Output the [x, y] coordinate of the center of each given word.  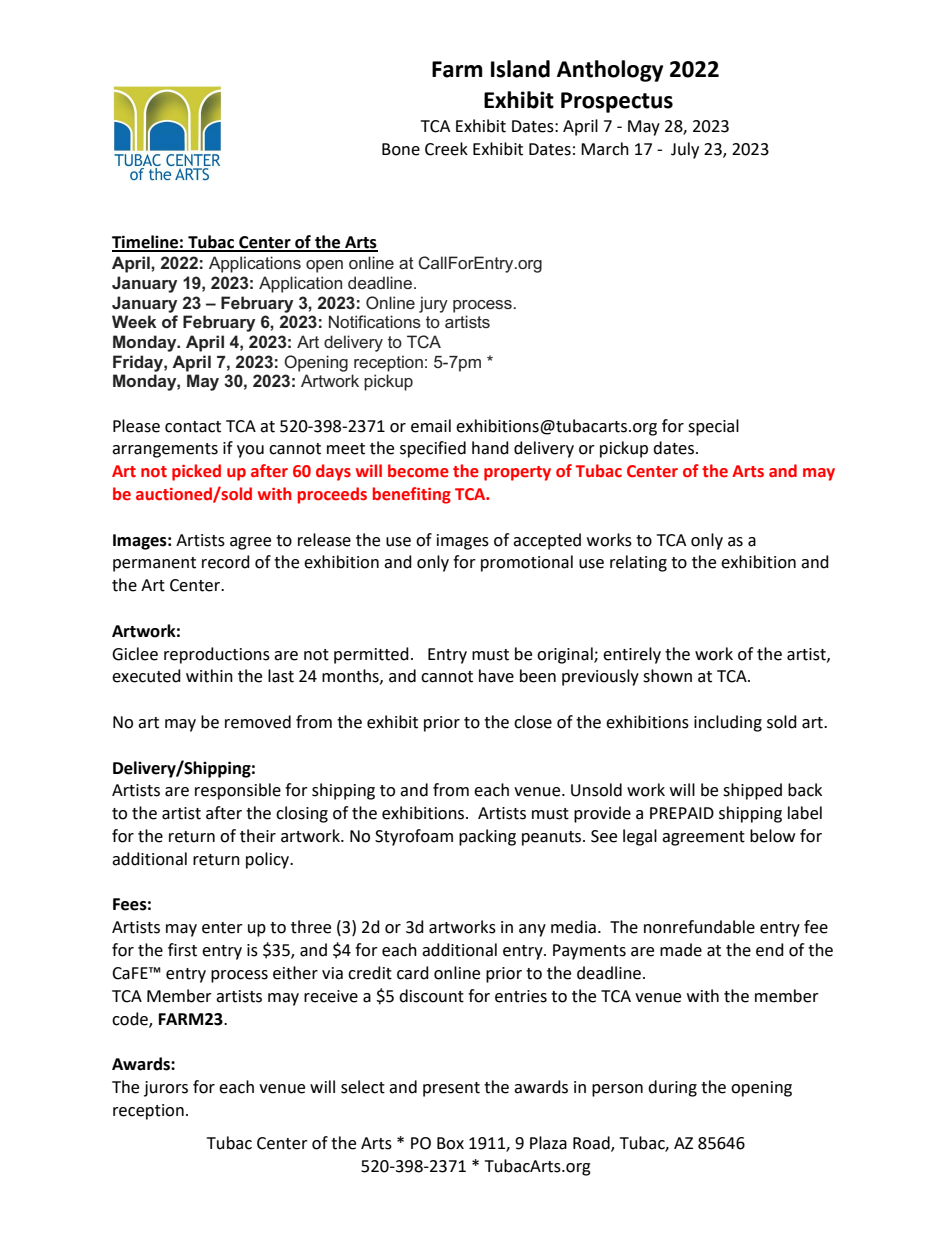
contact [193, 427]
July [685, 150]
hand [490, 448]
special [713, 427]
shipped [752, 791]
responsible [238, 791]
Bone [401, 149]
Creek [446, 149]
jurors [166, 1089]
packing [487, 837]
